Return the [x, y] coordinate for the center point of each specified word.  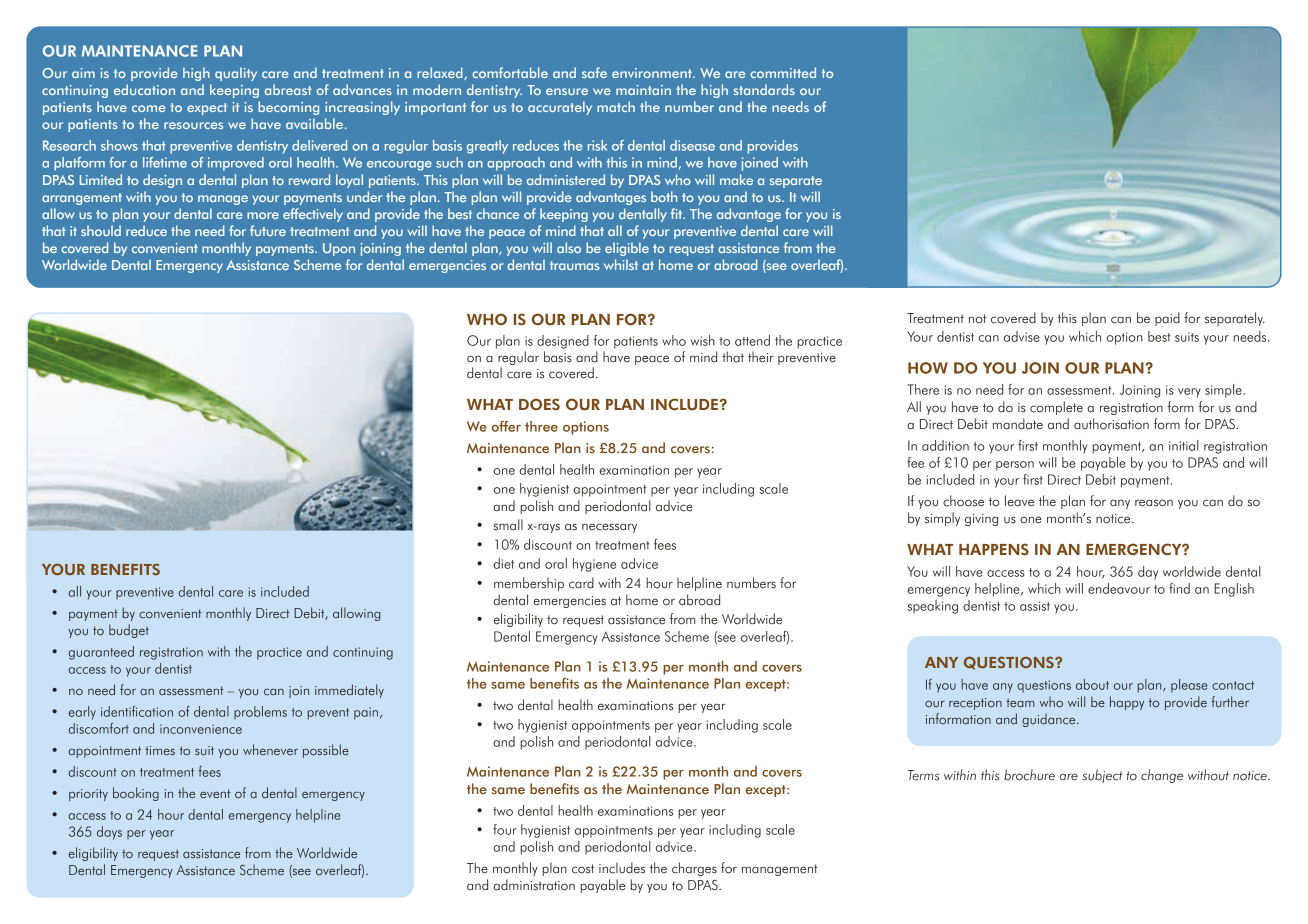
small [508, 525]
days [109, 833]
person [1015, 466]
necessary [609, 528]
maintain [643, 90]
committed [783, 72]
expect [207, 109]
